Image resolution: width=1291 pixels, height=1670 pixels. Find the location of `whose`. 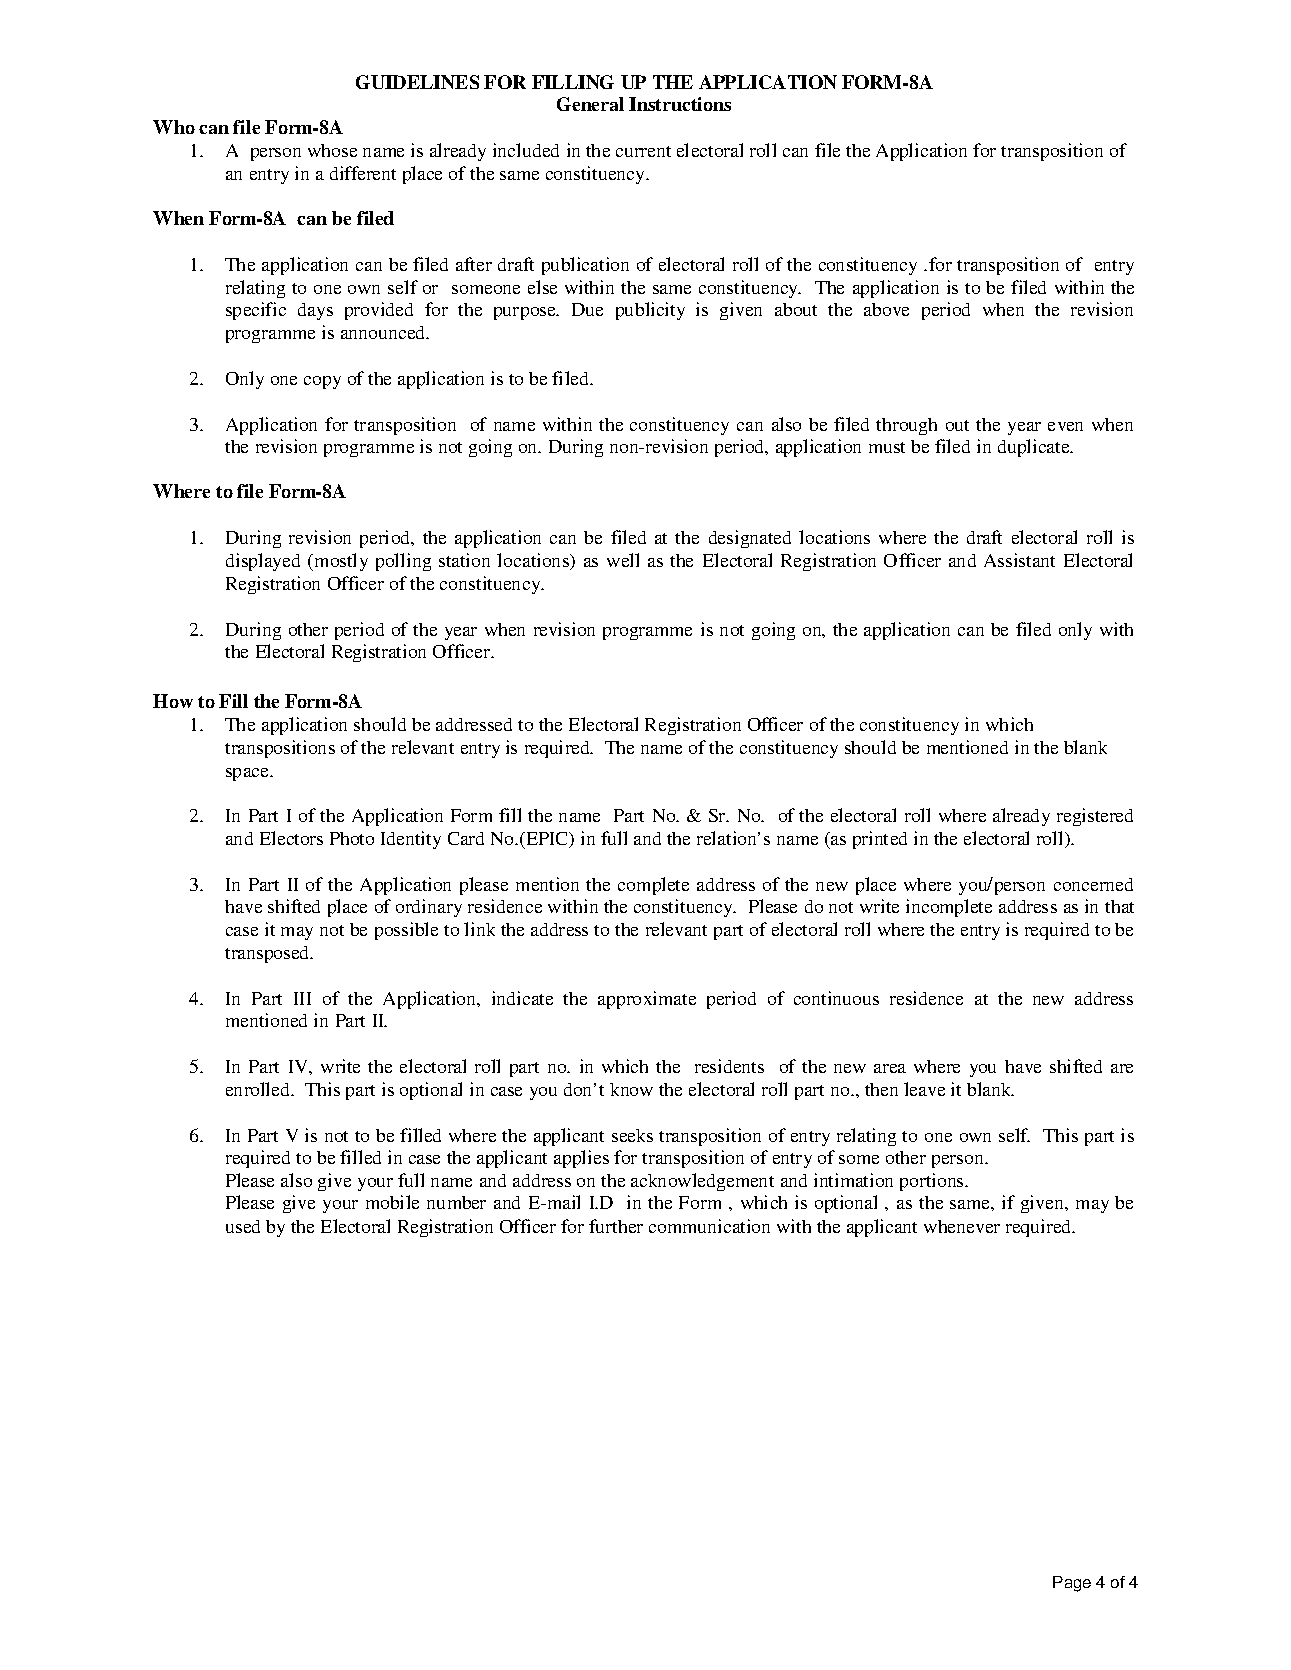

whose is located at coordinates (332, 150).
